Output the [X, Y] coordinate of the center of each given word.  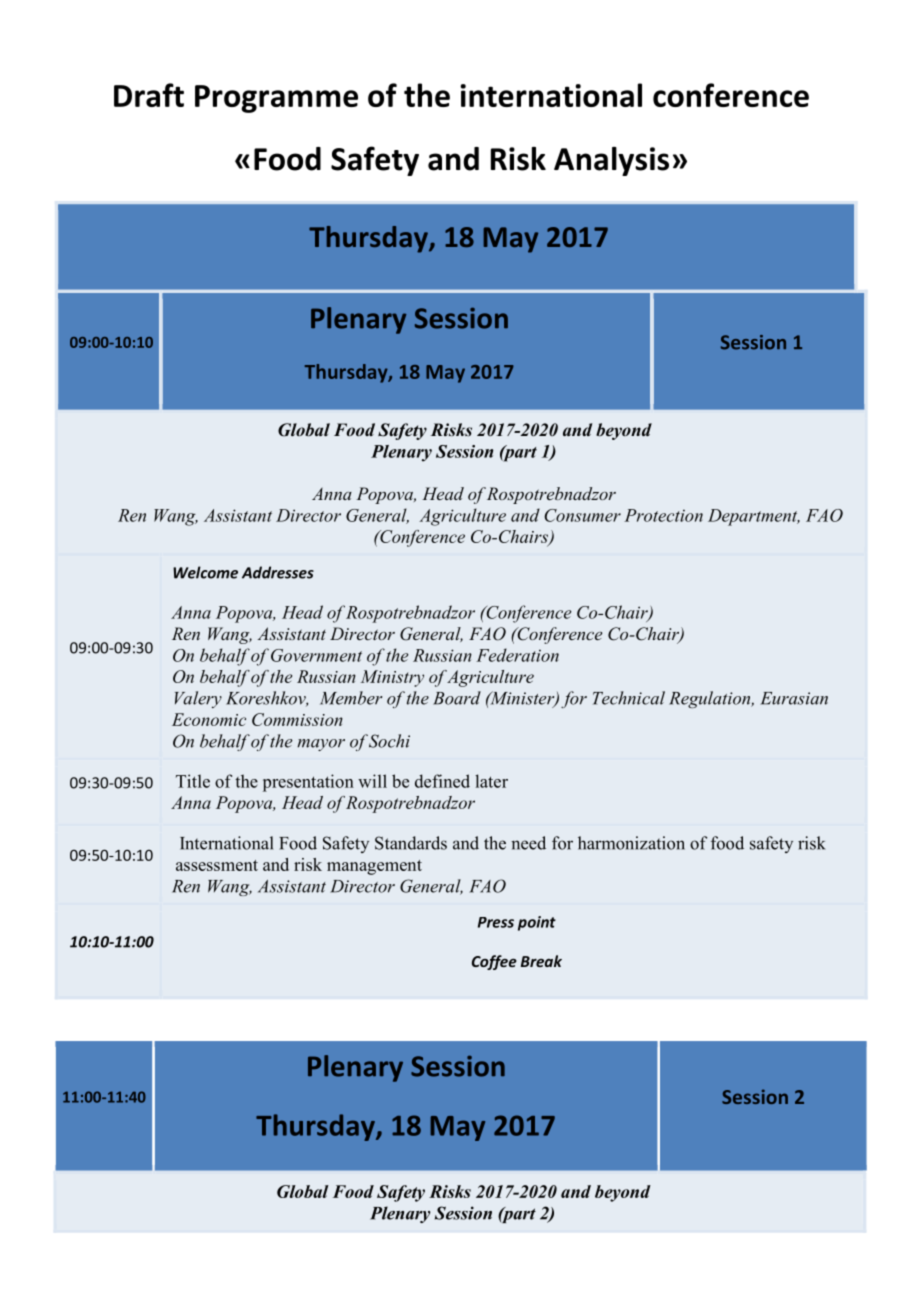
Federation [517, 655]
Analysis [611, 161]
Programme [276, 99]
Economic [209, 719]
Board [457, 698]
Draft [149, 95]
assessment [217, 865]
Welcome [205, 572]
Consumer [582, 515]
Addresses [278, 572]
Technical [629, 698]
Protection [663, 515]
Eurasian [794, 698]
